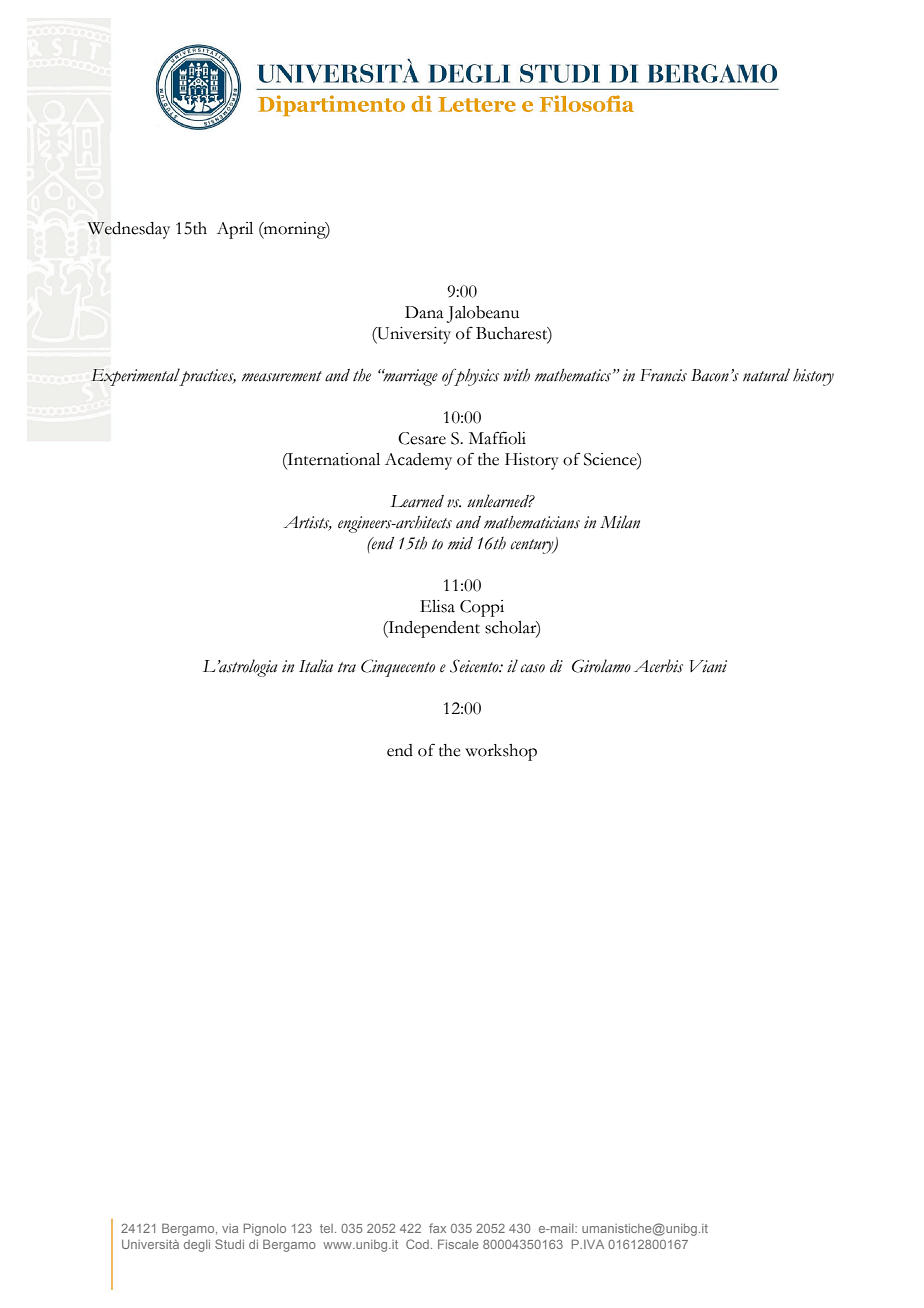  I want to click on Elisa, so click(437, 606).
